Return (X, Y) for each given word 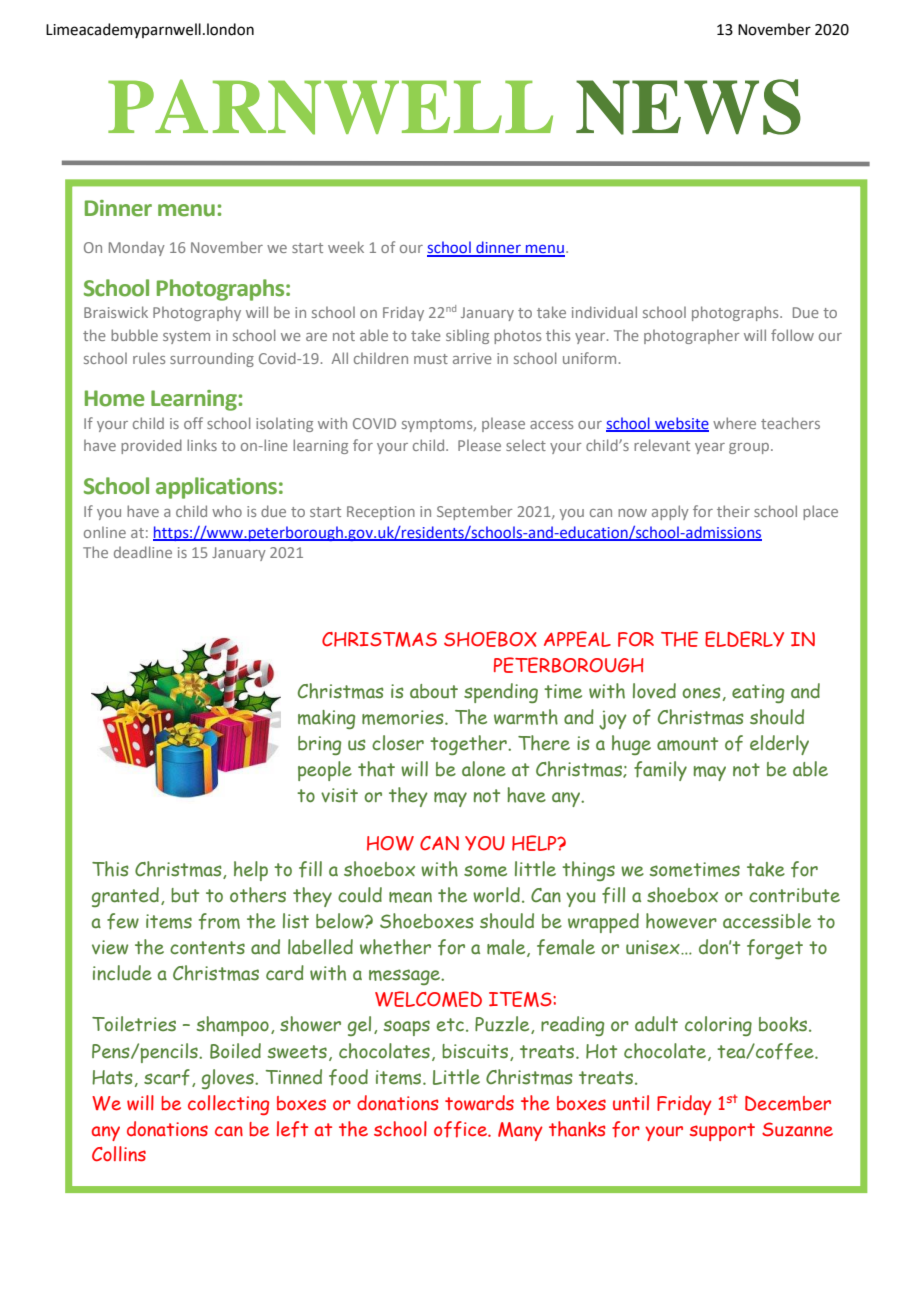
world (496, 895)
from (219, 921)
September (475, 512)
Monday (137, 249)
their (733, 511)
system (186, 337)
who (227, 511)
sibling (467, 336)
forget (775, 949)
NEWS (688, 107)
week (346, 247)
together (469, 745)
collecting (228, 1105)
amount (687, 744)
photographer (692, 337)
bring (319, 745)
